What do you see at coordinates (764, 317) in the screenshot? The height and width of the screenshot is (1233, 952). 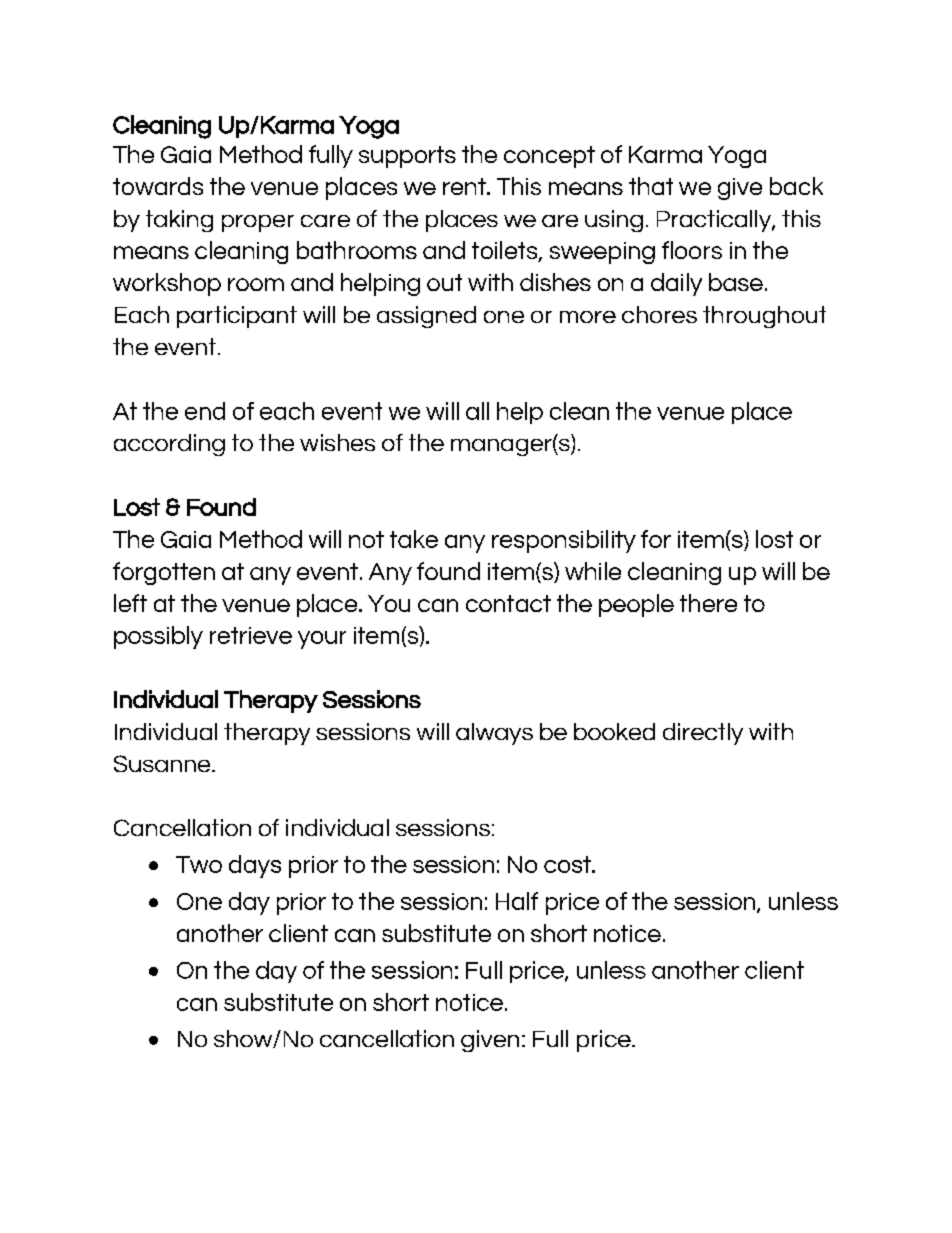 I see `throughout` at bounding box center [764, 317].
